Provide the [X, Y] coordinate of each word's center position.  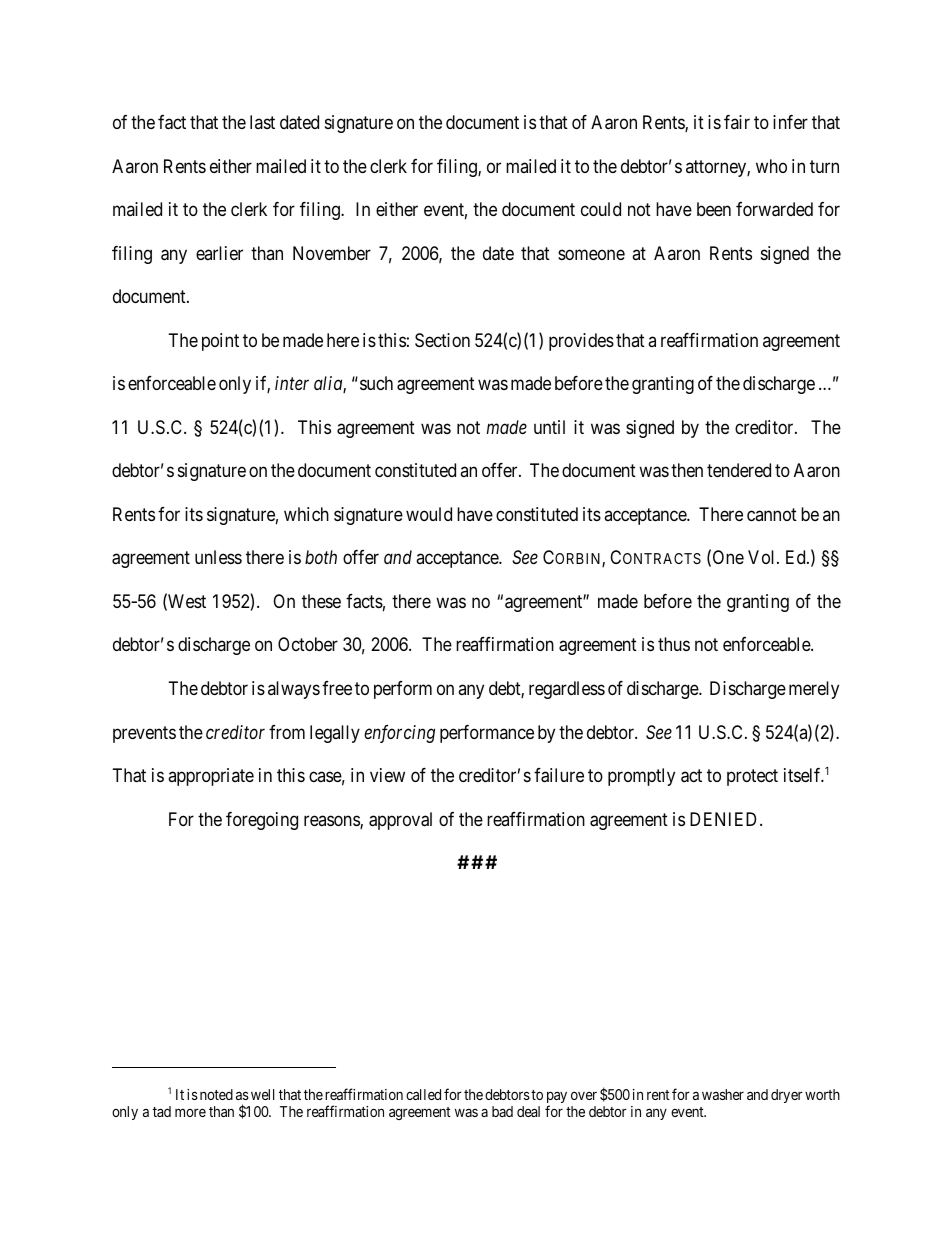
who [771, 166]
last [262, 122]
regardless [567, 690]
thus [674, 644]
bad [502, 1111]
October [308, 644]
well [262, 1094]
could [601, 209]
